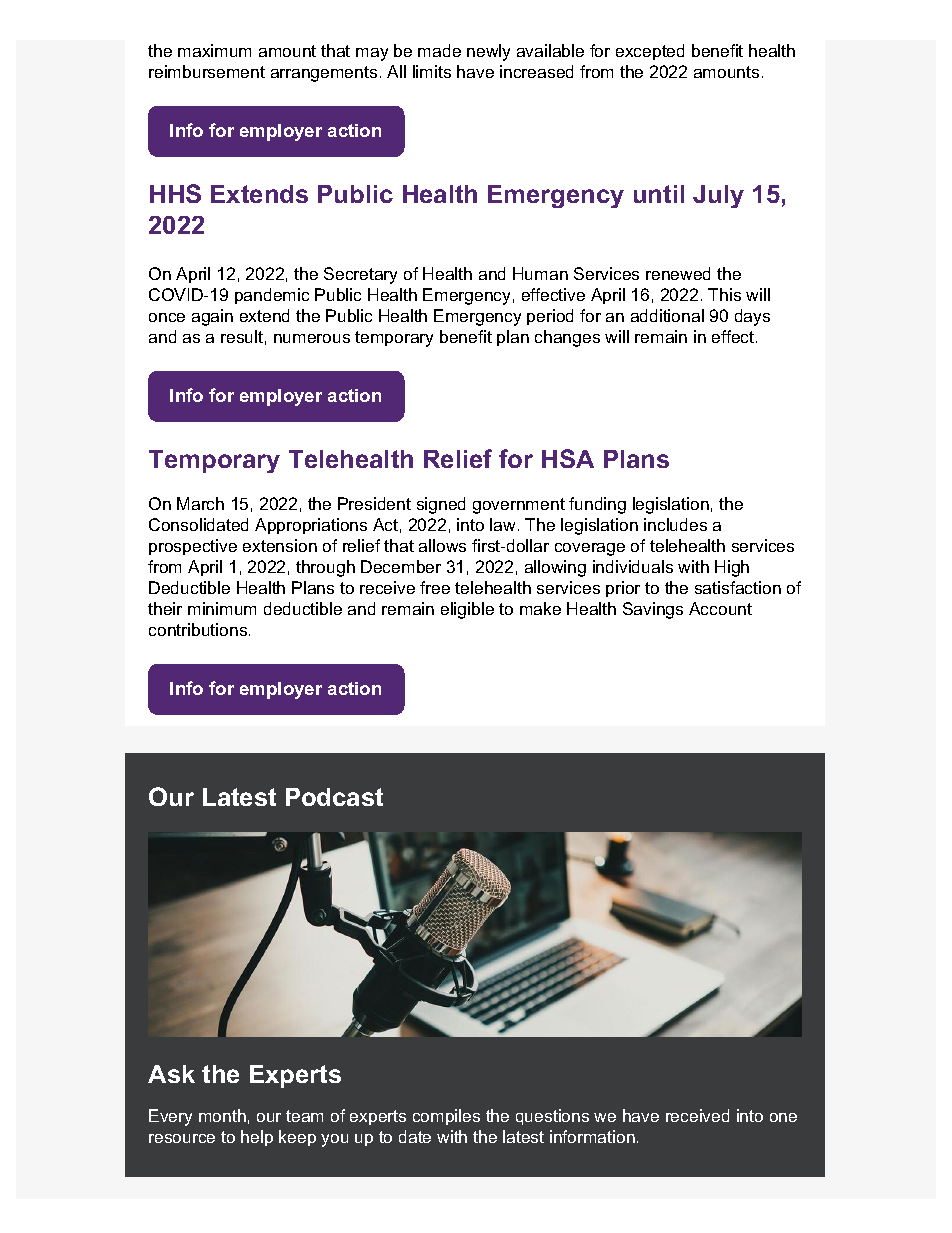 Image resolution: width=952 pixels, height=1233 pixels. Describe the element at coordinates (207, 71) in the screenshot. I see `reimbursement` at that location.
